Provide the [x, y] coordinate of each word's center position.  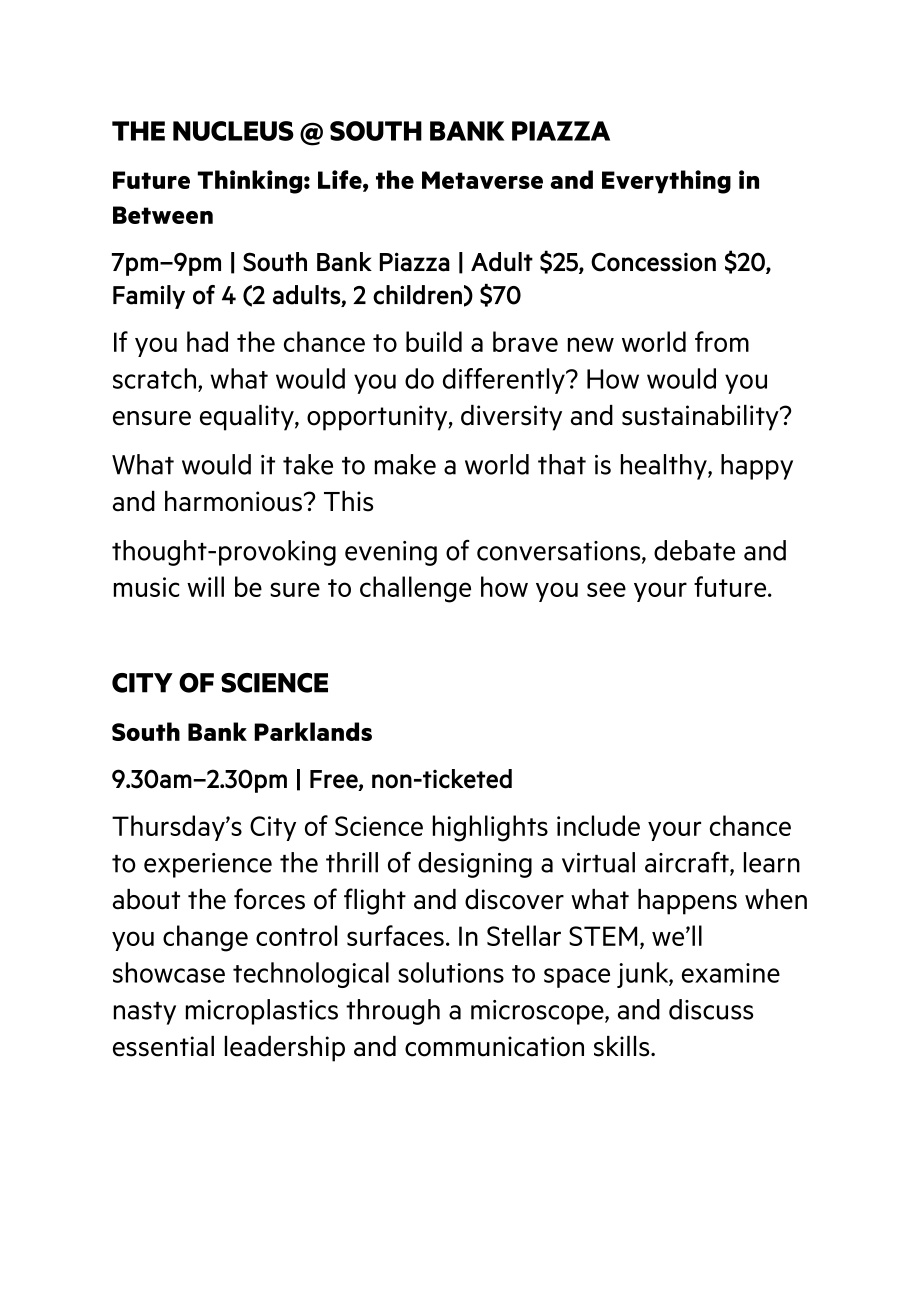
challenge [415, 589]
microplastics [262, 1012]
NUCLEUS [233, 131]
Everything [666, 182]
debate [694, 550]
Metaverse [482, 180]
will [205, 586]
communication [494, 1046]
